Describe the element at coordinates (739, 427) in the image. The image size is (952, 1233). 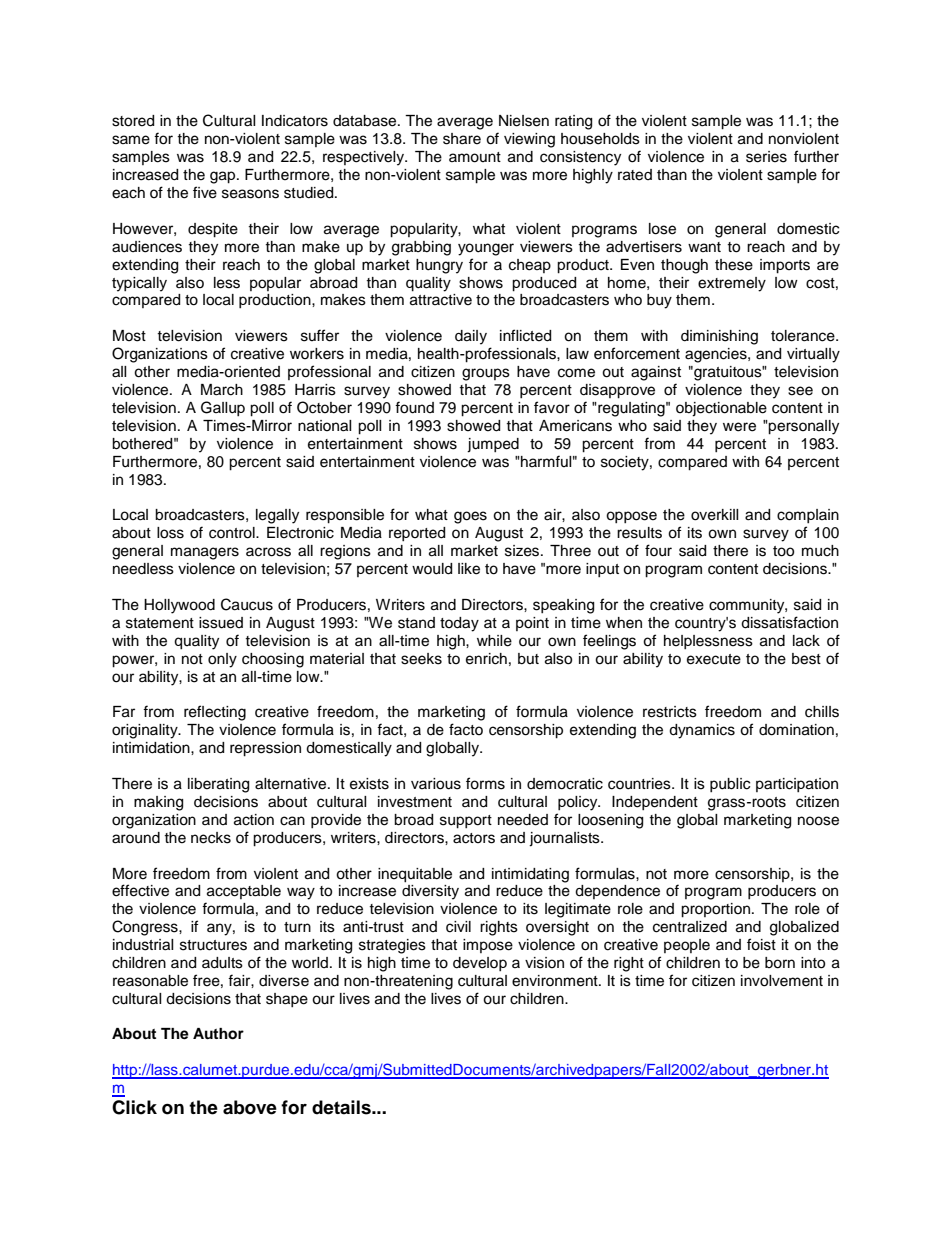
I see `were` at that location.
